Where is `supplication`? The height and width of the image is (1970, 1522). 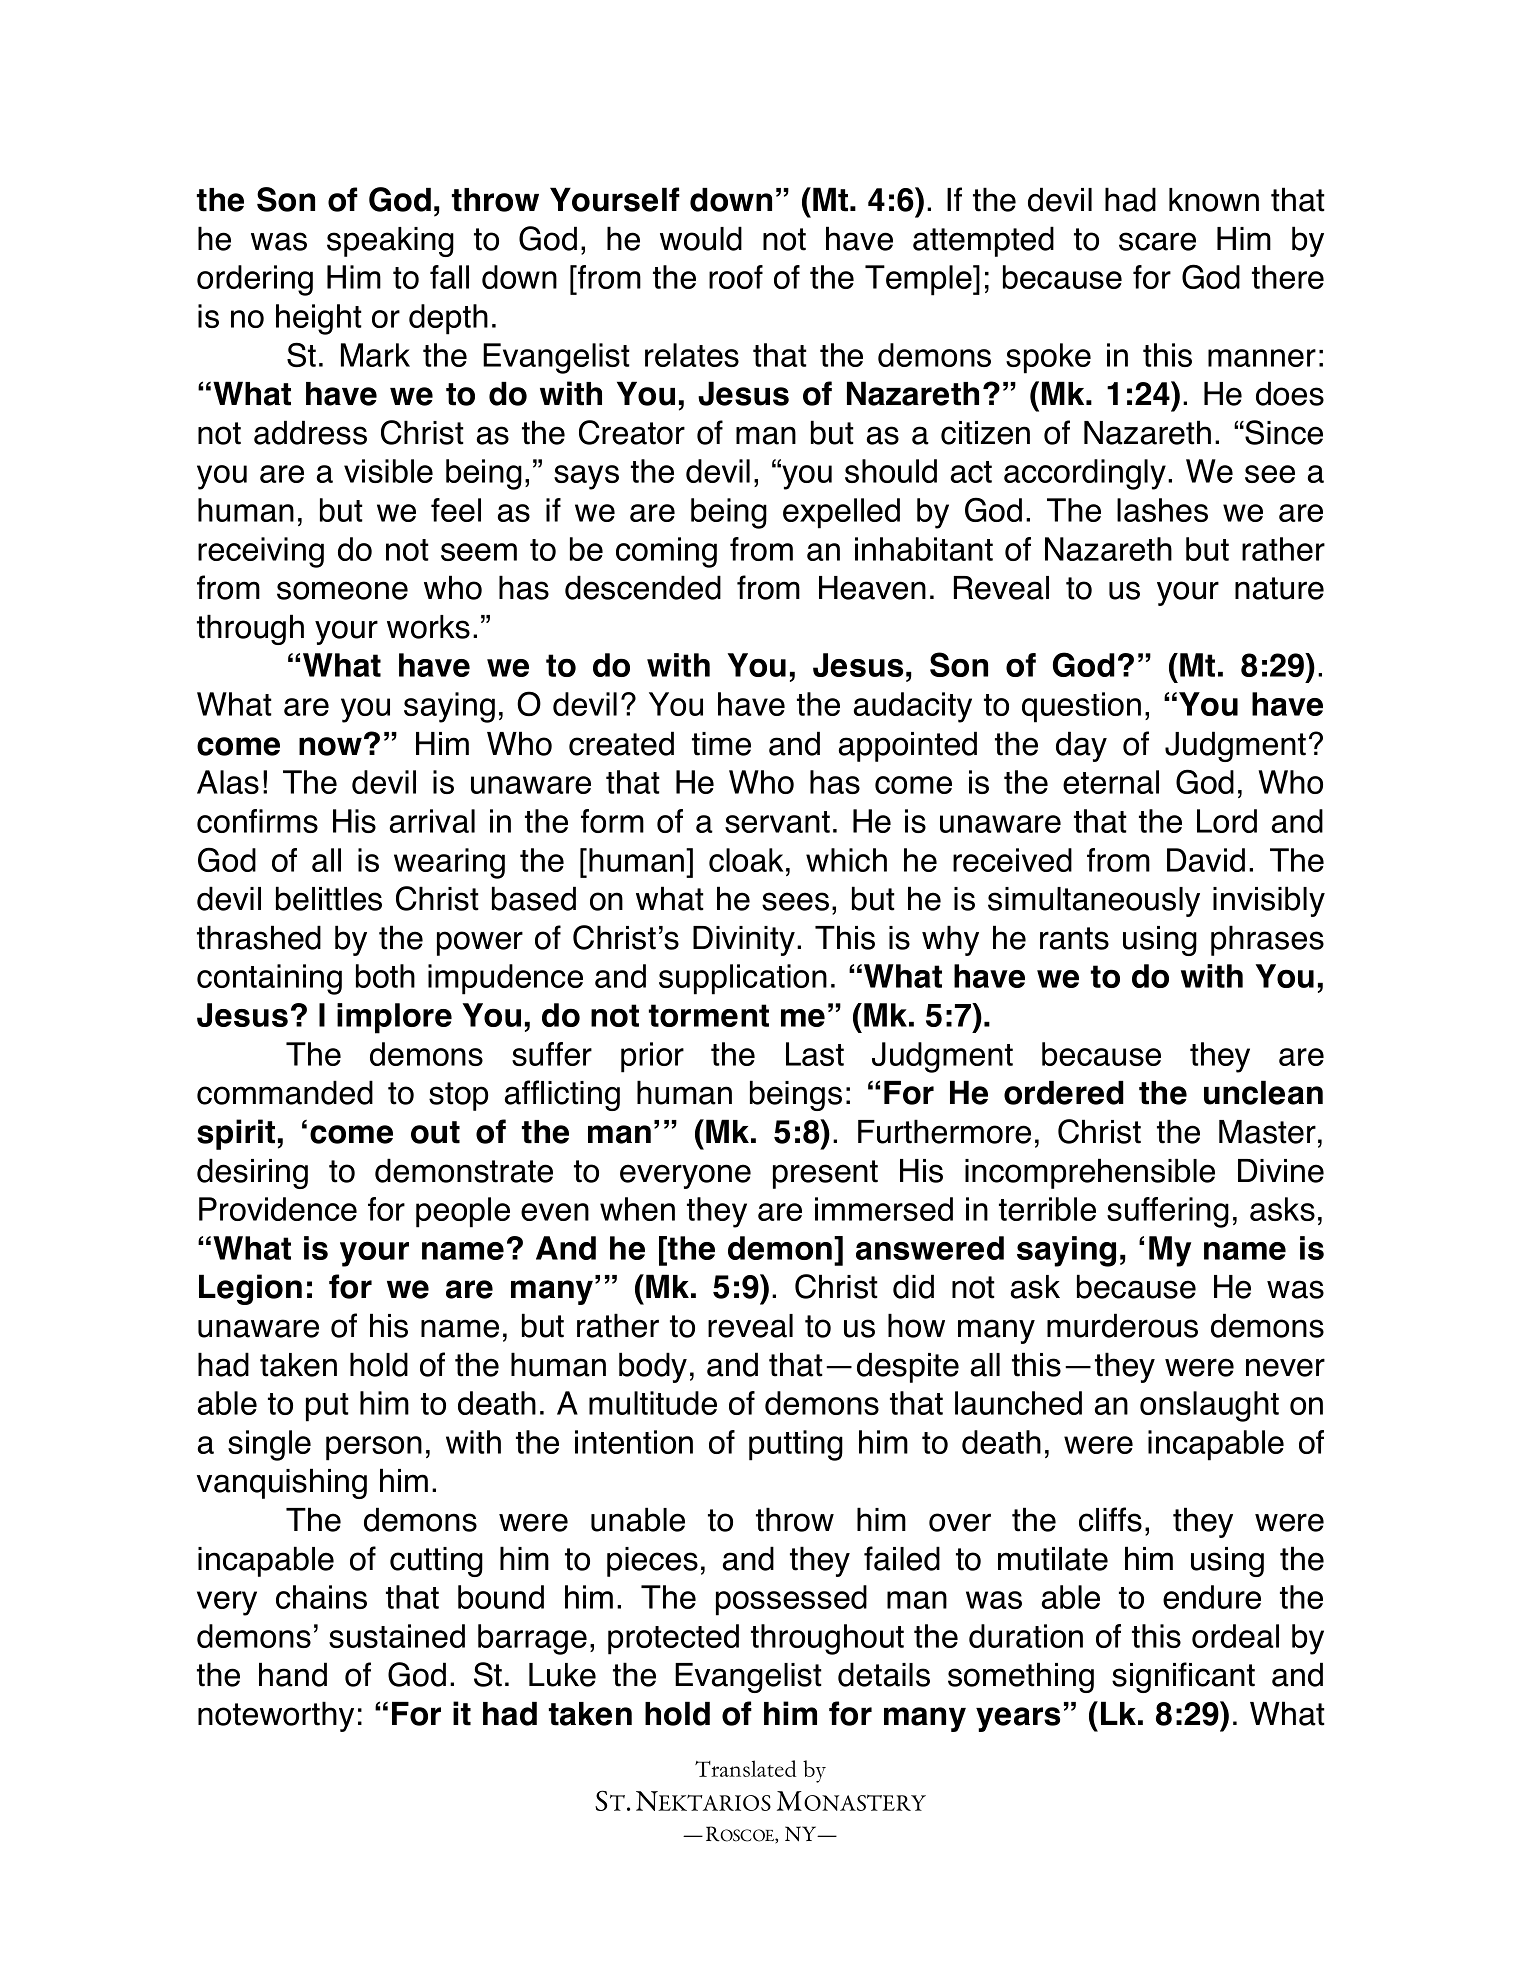
supplication is located at coordinates (743, 979).
